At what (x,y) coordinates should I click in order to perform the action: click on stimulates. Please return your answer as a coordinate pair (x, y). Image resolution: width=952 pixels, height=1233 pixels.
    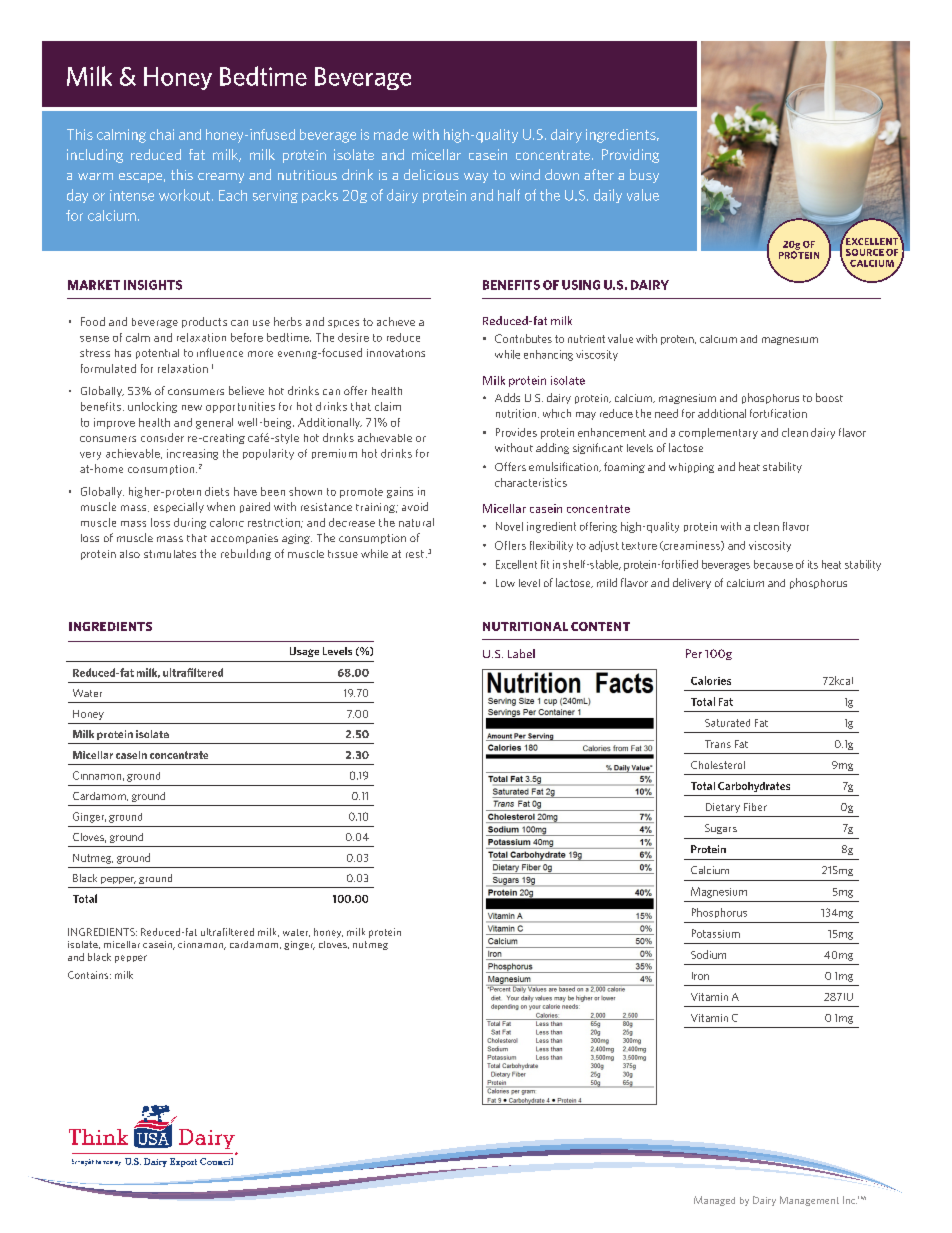
    Looking at the image, I should click on (170, 554).
